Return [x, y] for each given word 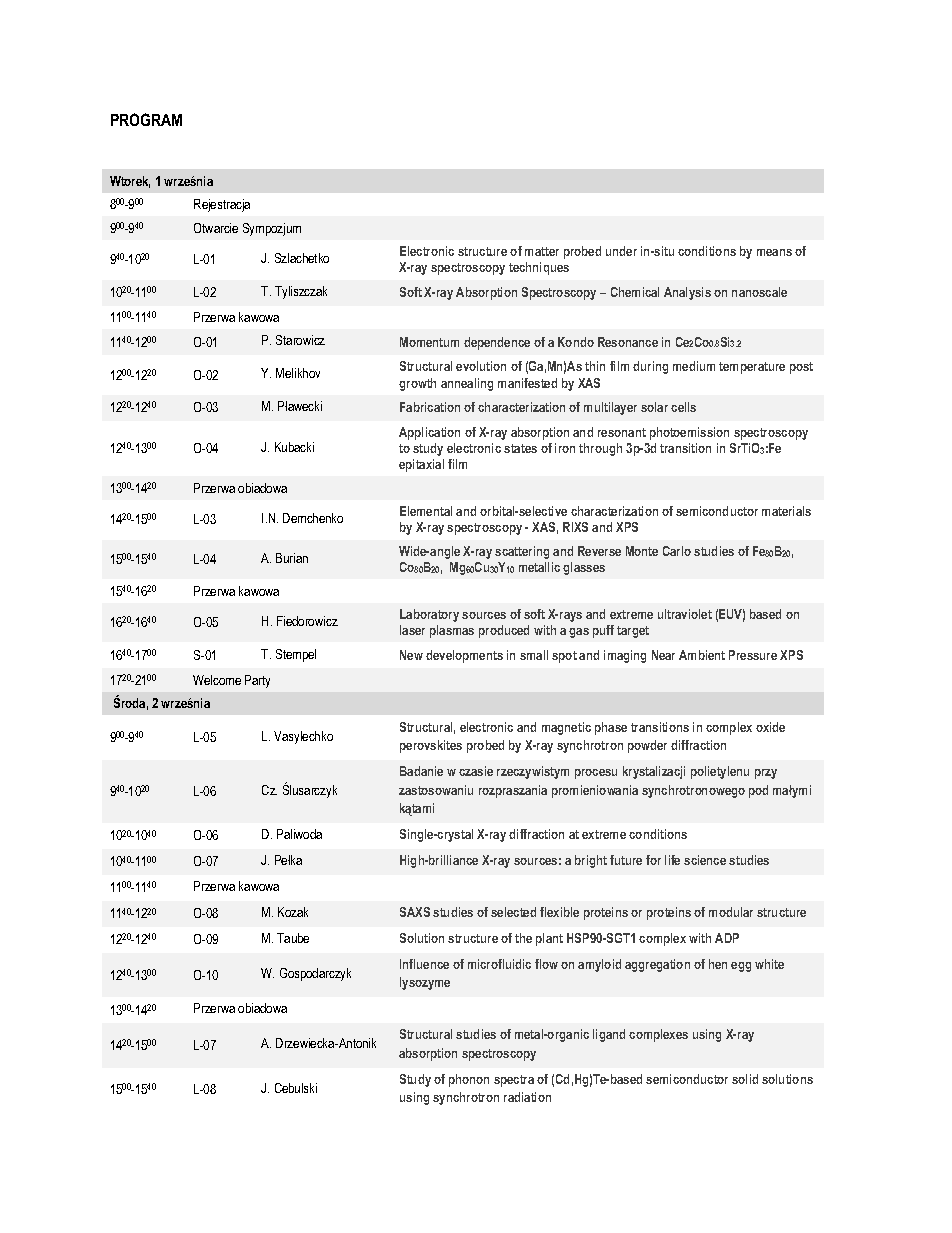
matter [542, 251]
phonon [469, 1080]
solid [745, 1079]
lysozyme [425, 983]
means [774, 252]
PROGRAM [146, 119]
